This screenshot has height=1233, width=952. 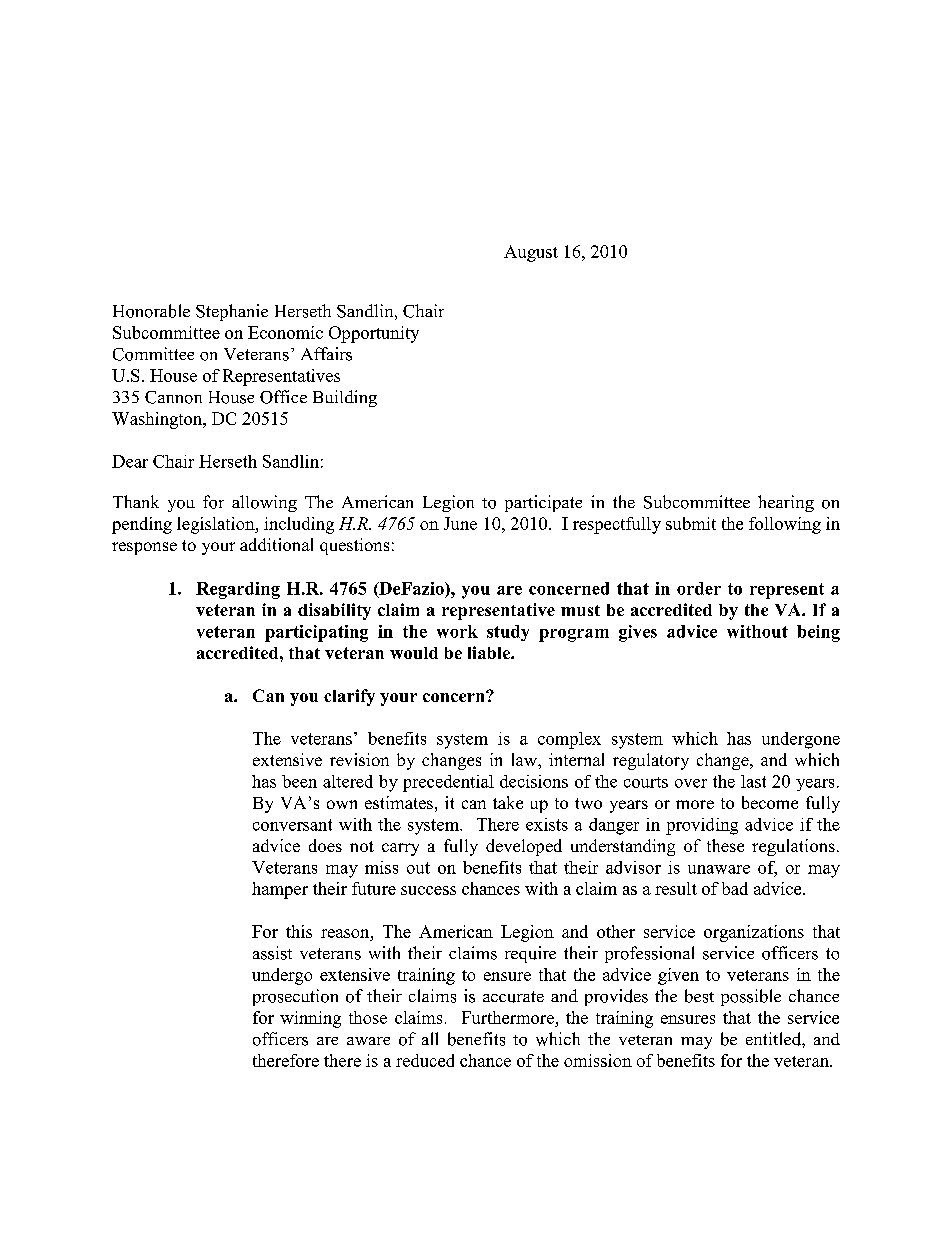 What do you see at coordinates (299, 781) in the screenshot?
I see `been` at bounding box center [299, 781].
